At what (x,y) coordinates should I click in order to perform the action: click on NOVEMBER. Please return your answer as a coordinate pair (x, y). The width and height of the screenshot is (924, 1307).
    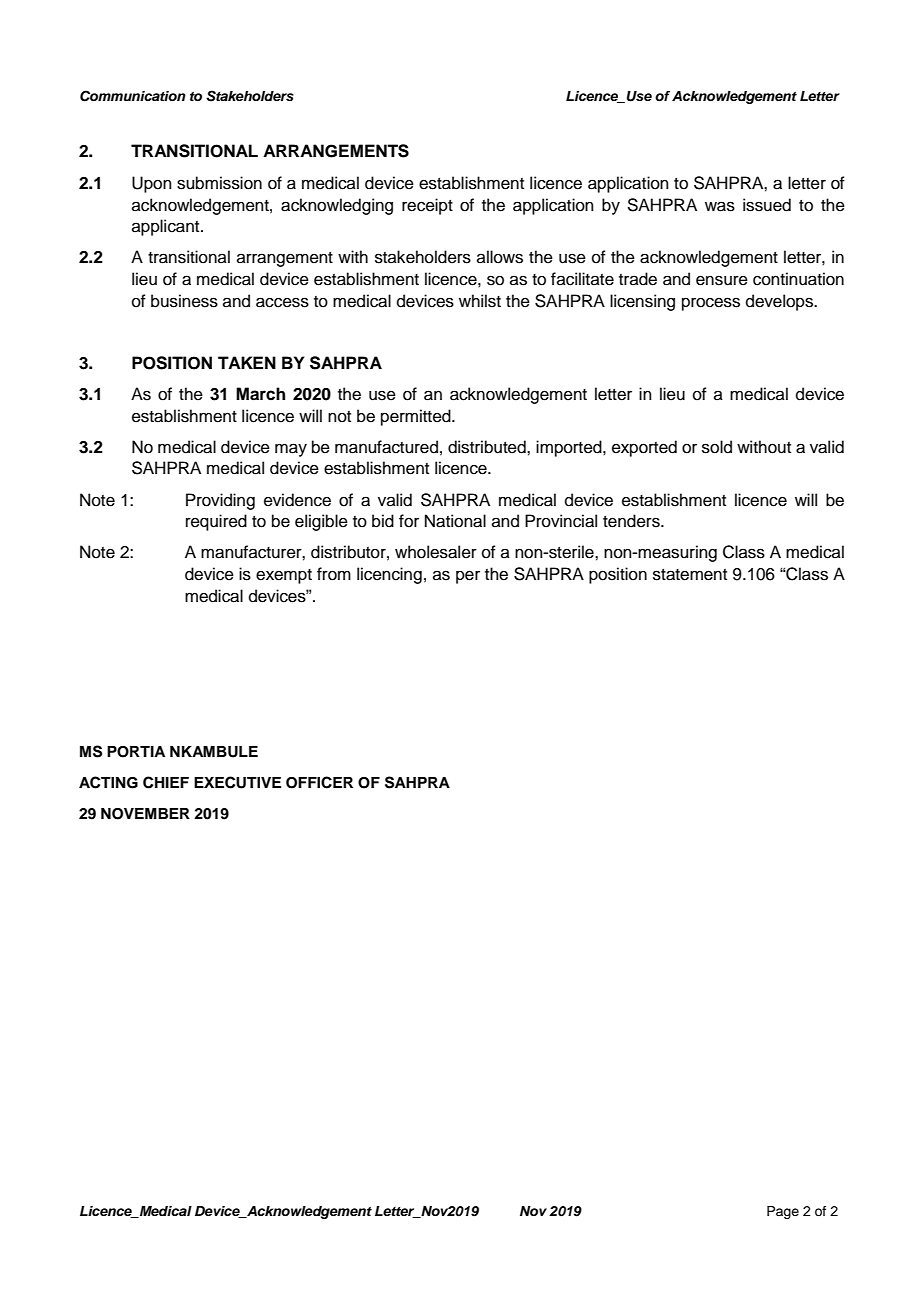
    Looking at the image, I should click on (145, 814).
